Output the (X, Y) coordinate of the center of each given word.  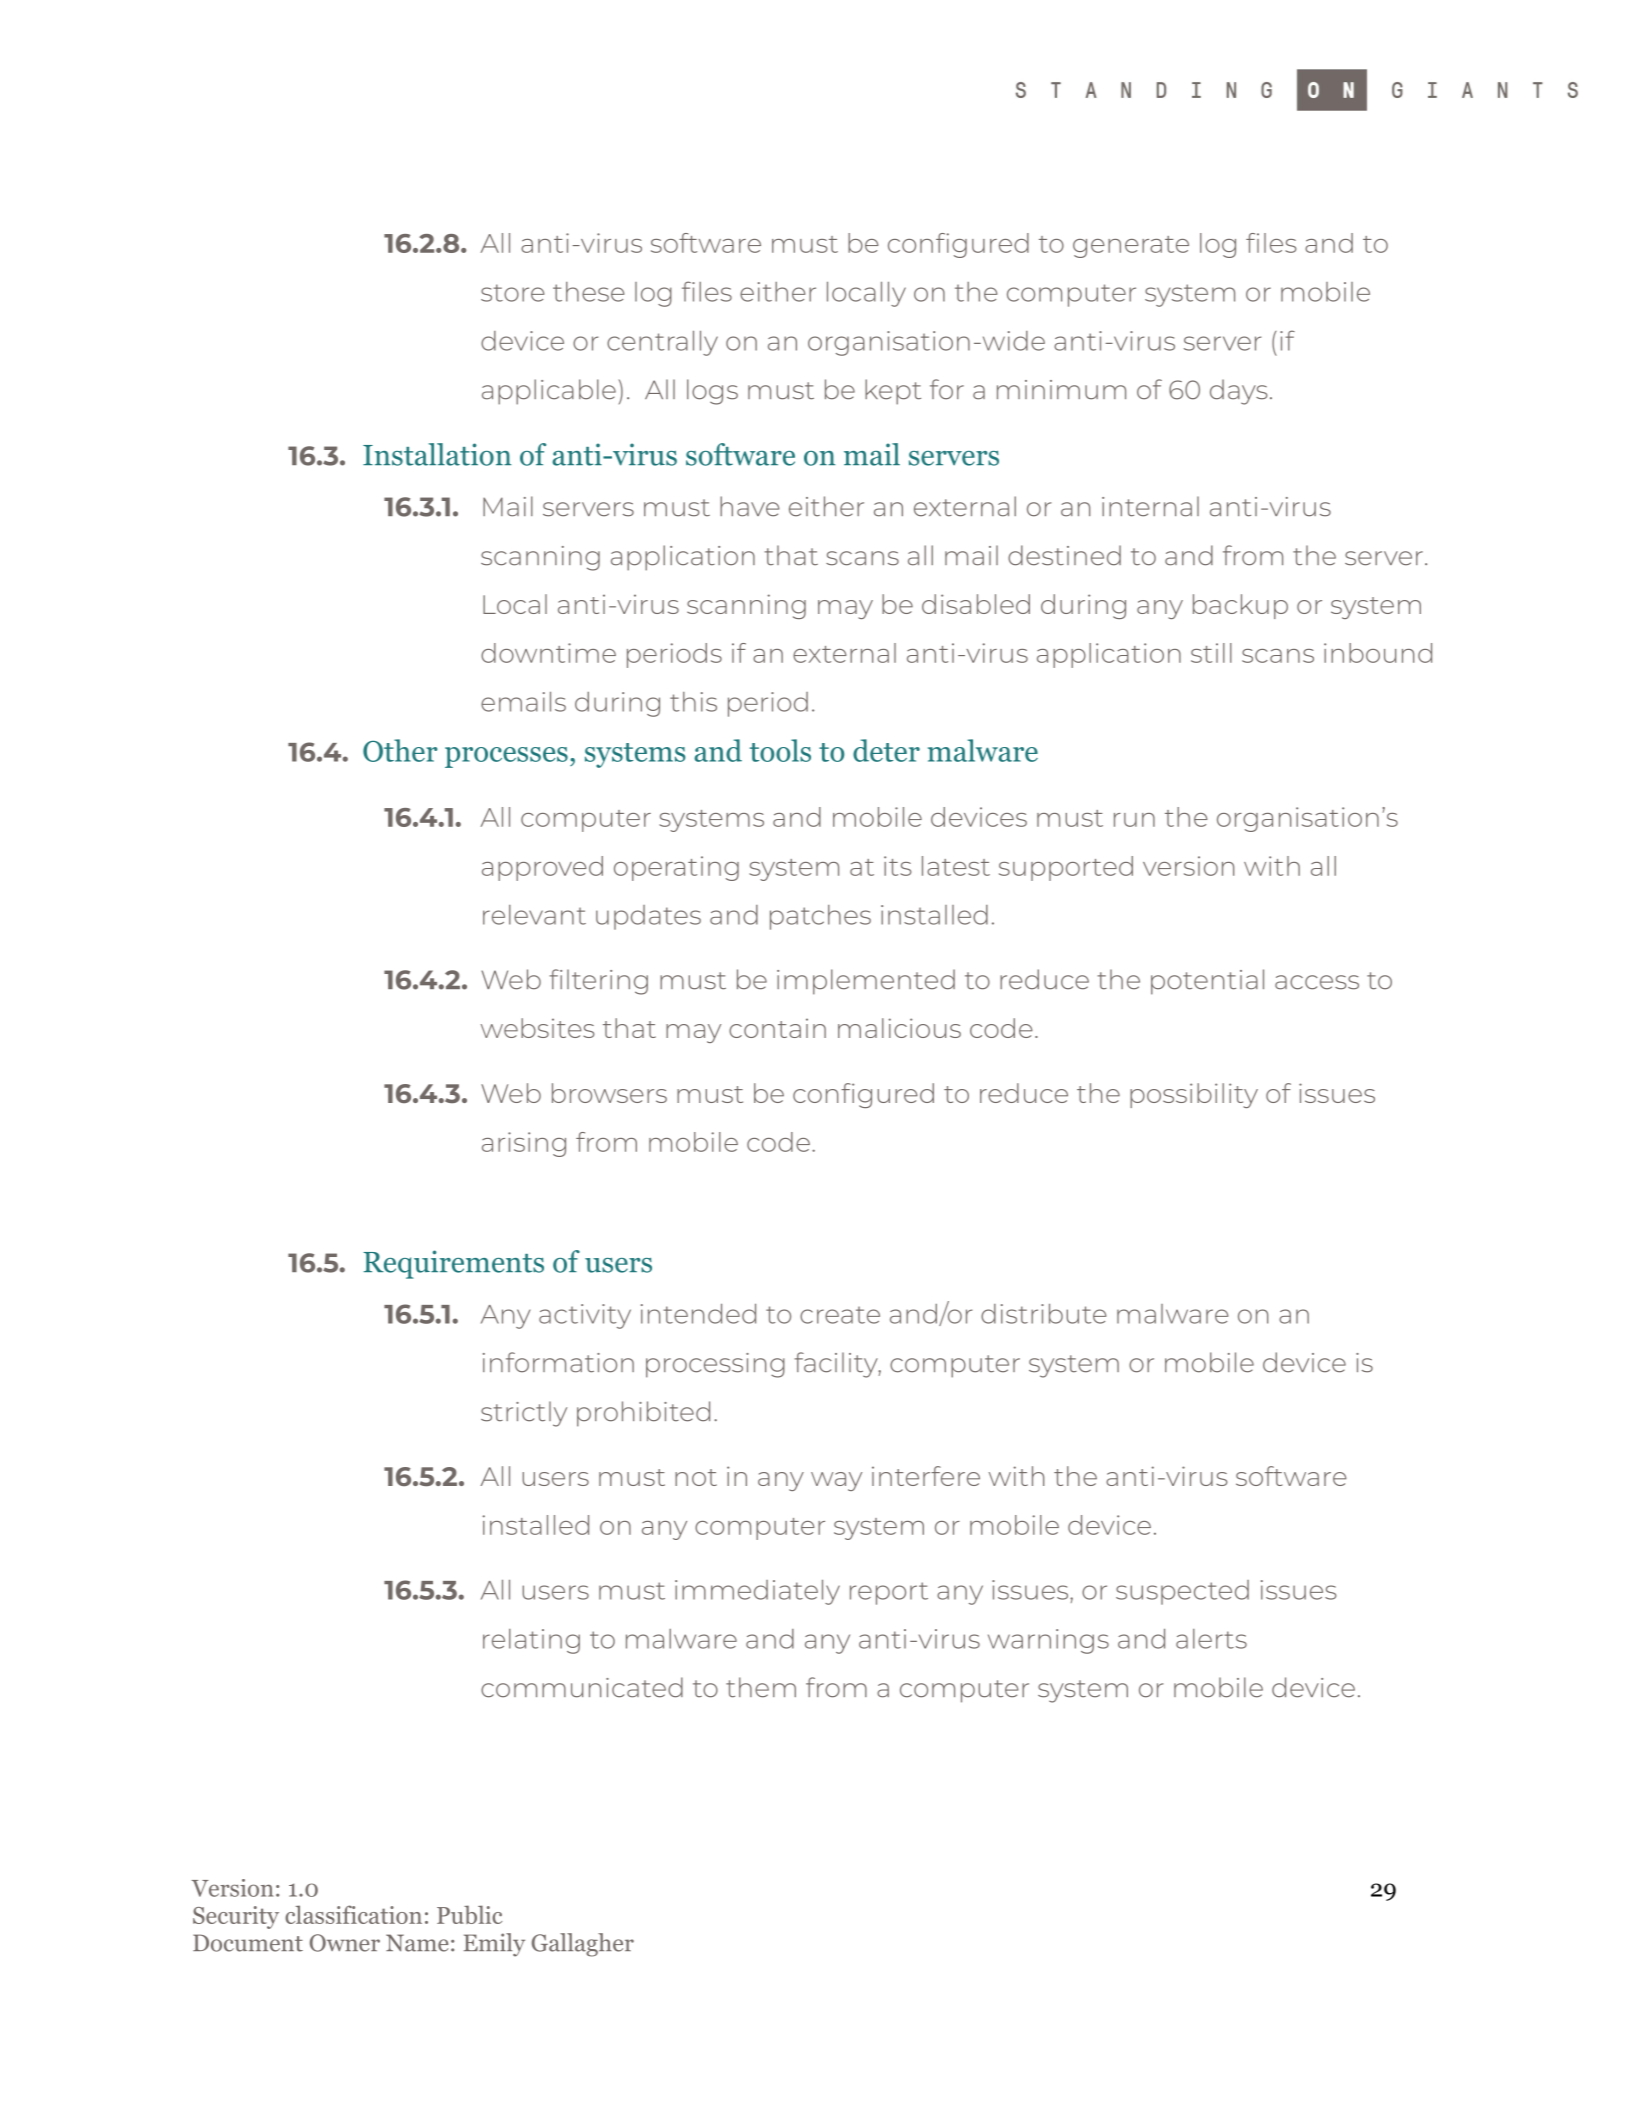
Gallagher (583, 1945)
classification (353, 1914)
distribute (1043, 1314)
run (1134, 820)
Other (400, 750)
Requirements (453, 1264)
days (1239, 392)
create (840, 1315)
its (897, 866)
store (512, 293)
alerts (1211, 1639)
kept (893, 392)
